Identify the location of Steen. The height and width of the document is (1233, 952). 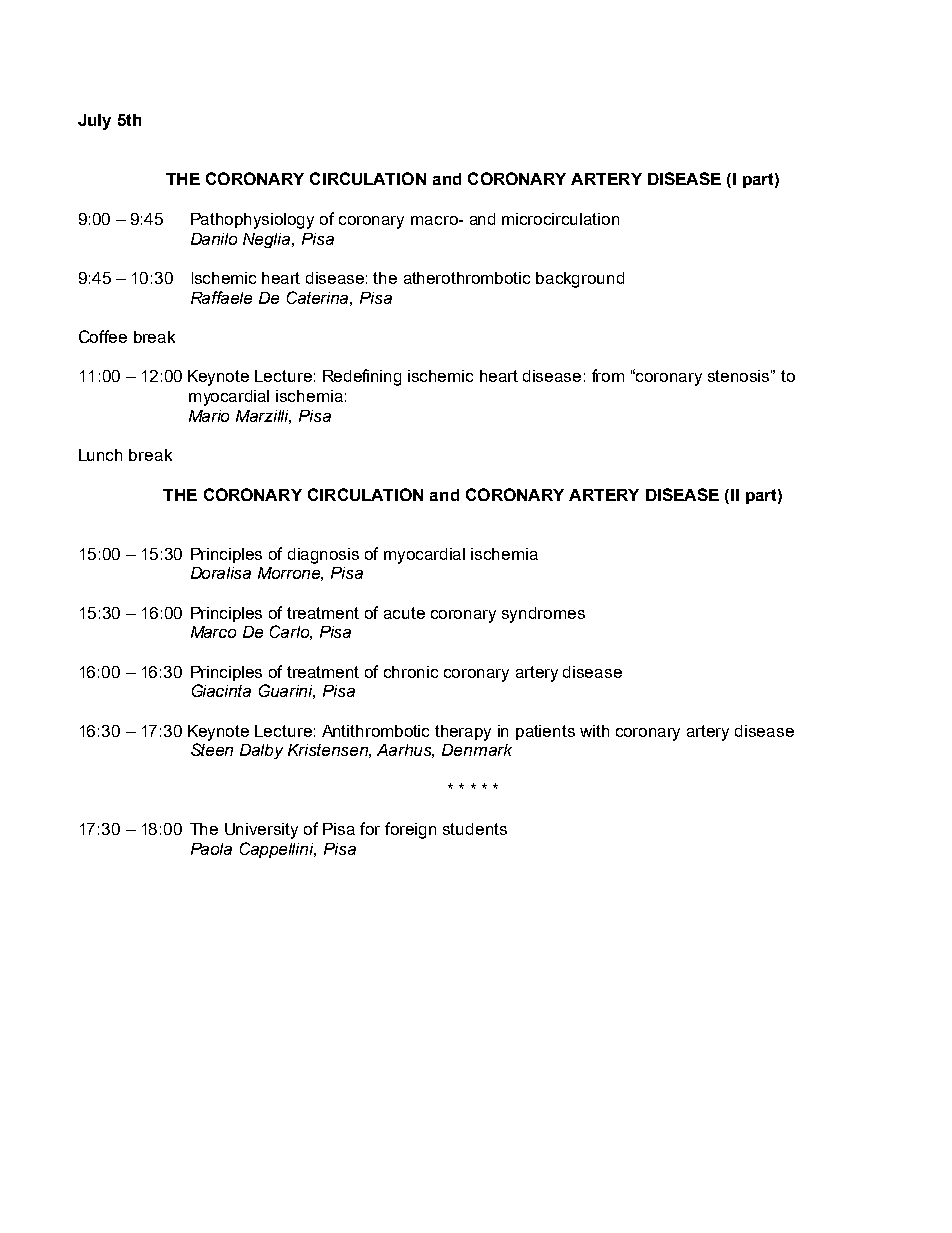
(212, 749).
